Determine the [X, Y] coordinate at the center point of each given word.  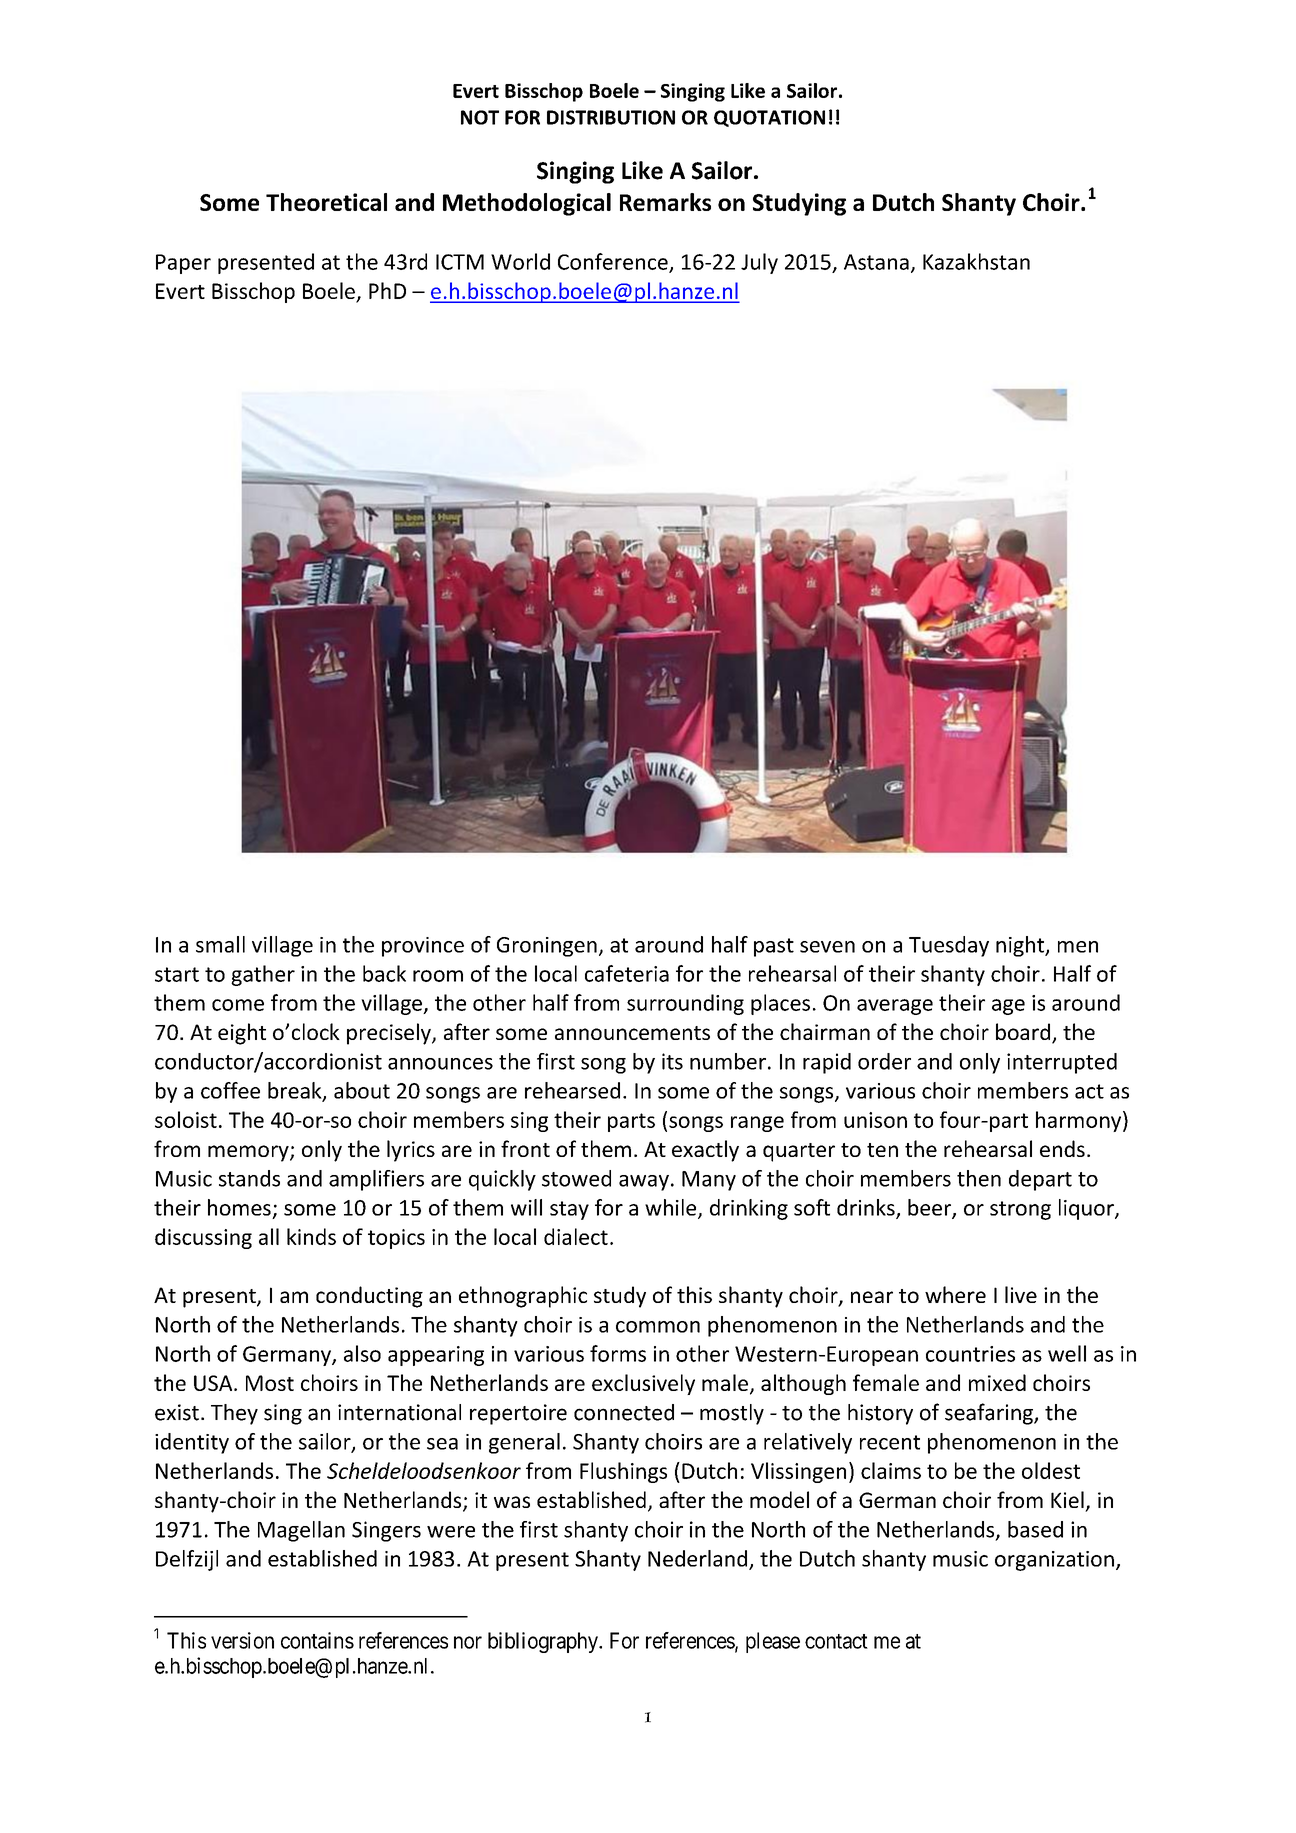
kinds [311, 1236]
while [672, 1208]
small [220, 944]
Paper [183, 264]
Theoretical [326, 202]
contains [317, 1640]
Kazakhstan [976, 261]
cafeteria [627, 973]
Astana [876, 262]
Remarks [665, 202]
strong [1020, 1210]
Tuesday [949, 946]
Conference [614, 262]
